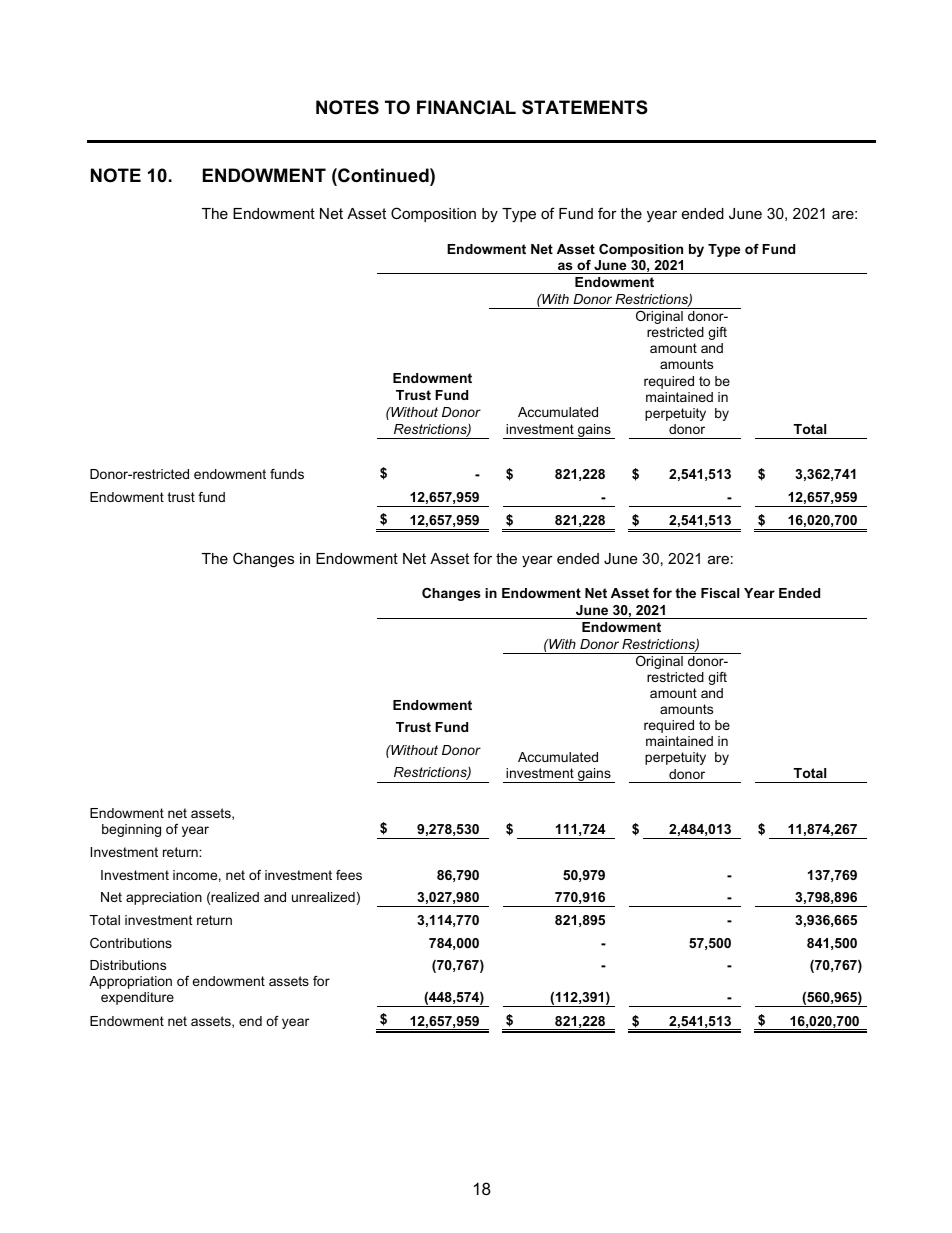  What do you see at coordinates (720, 593) in the document?
I see `Fiscal` at bounding box center [720, 593].
